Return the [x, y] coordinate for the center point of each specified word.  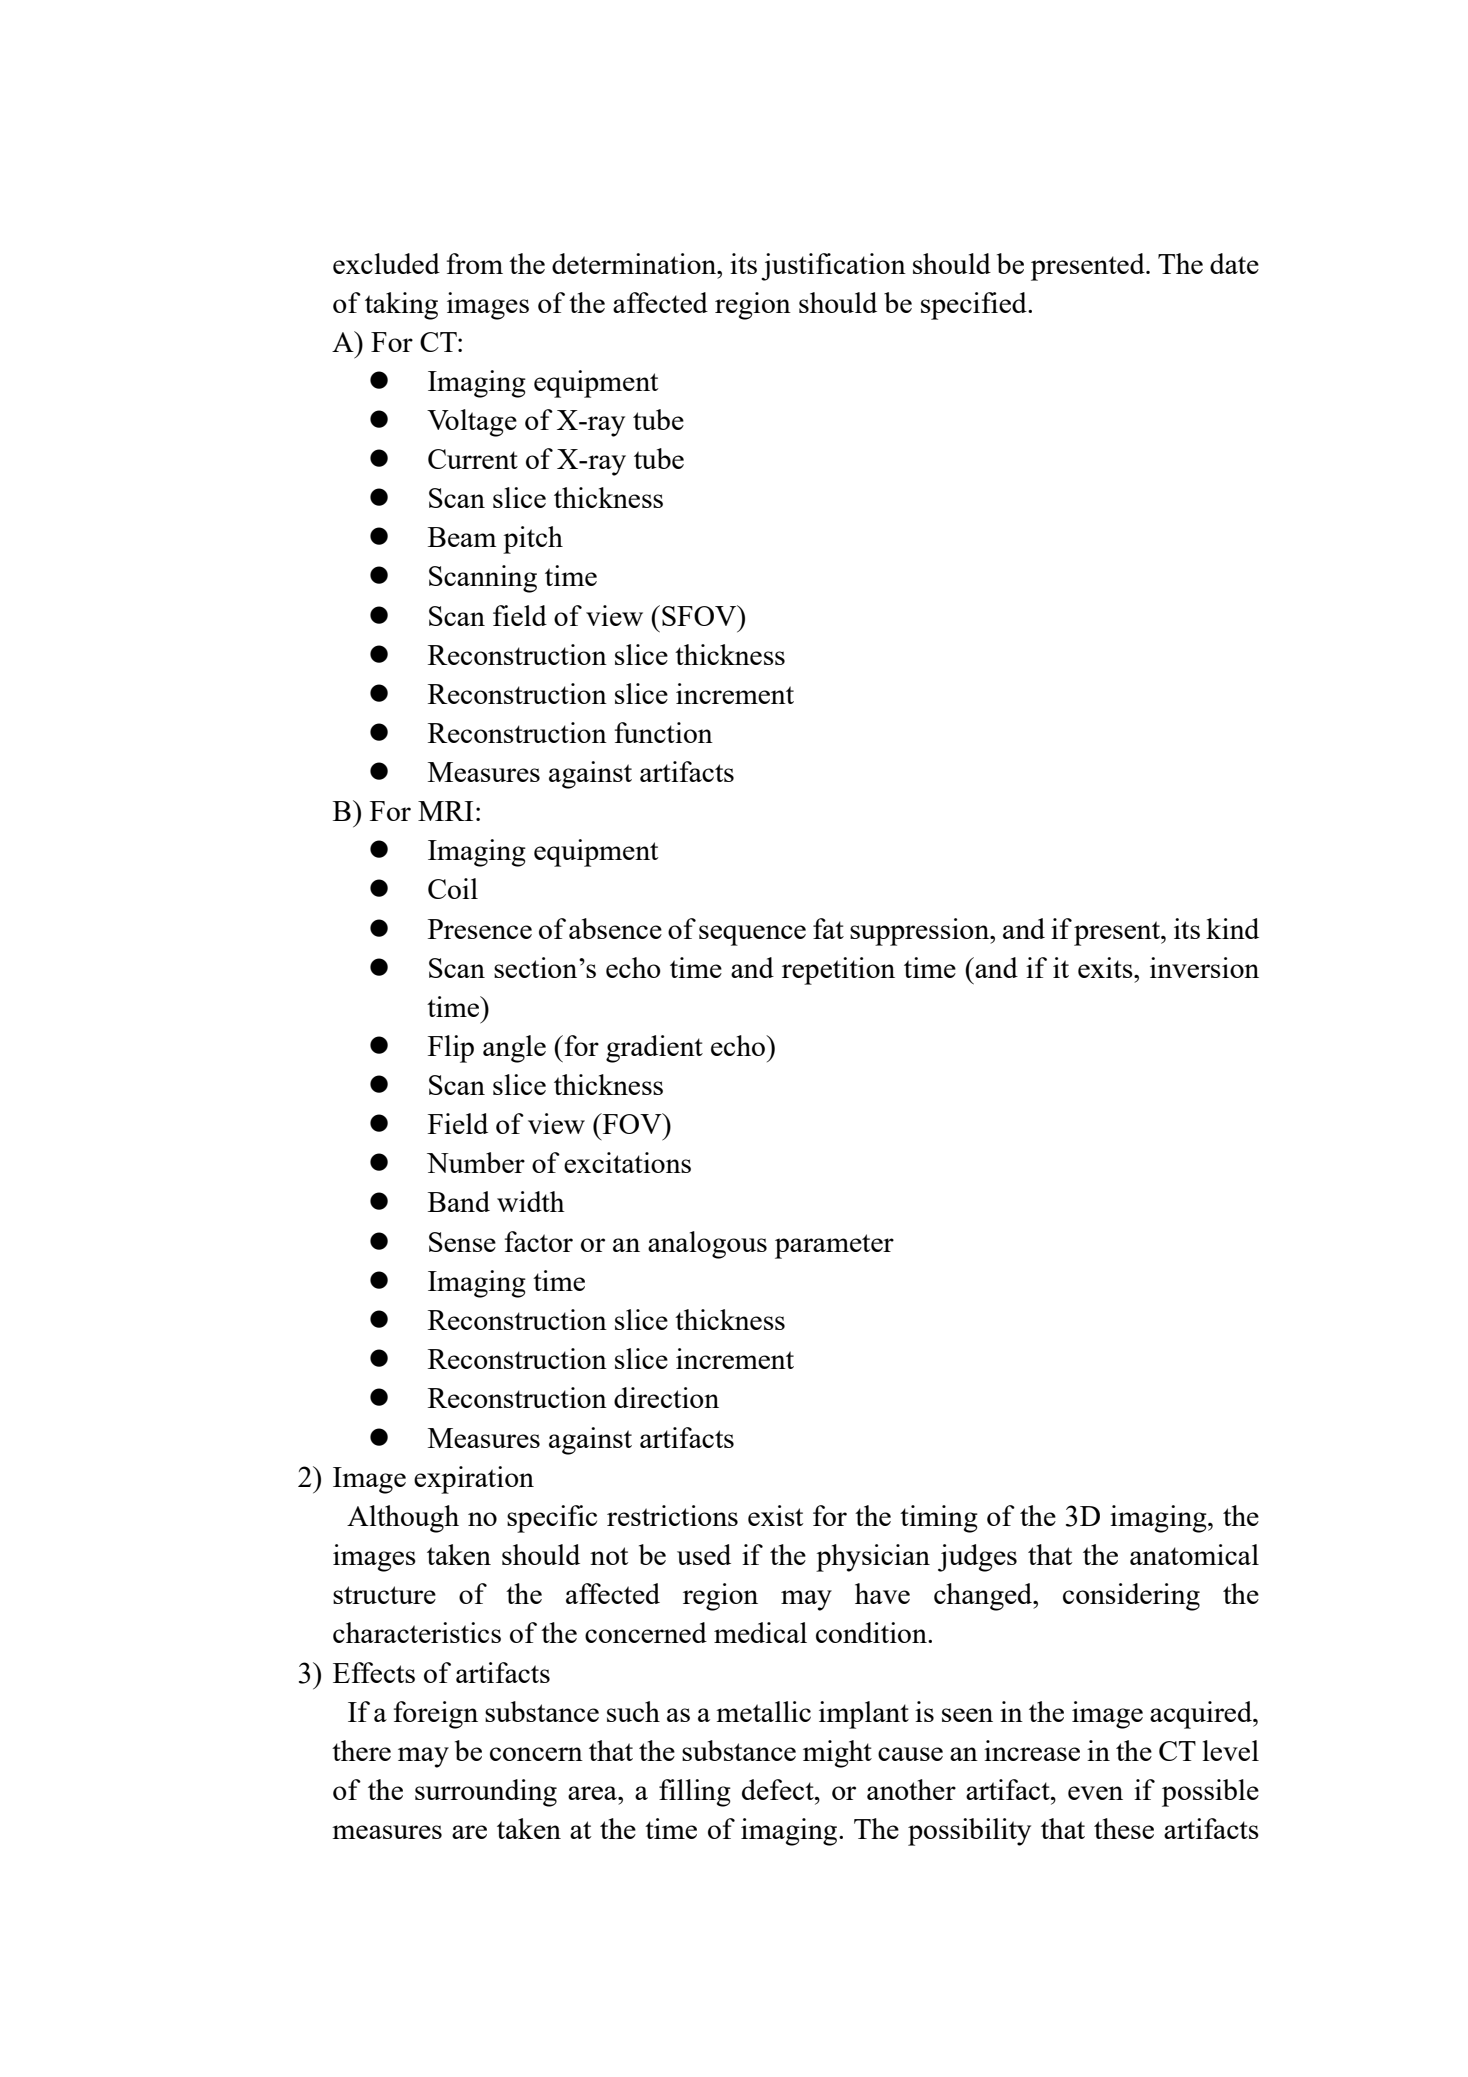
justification [833, 267]
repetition [838, 971]
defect [779, 1789]
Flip [451, 1049]
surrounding [486, 1793]
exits [1106, 967]
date [1234, 263]
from [475, 263]
